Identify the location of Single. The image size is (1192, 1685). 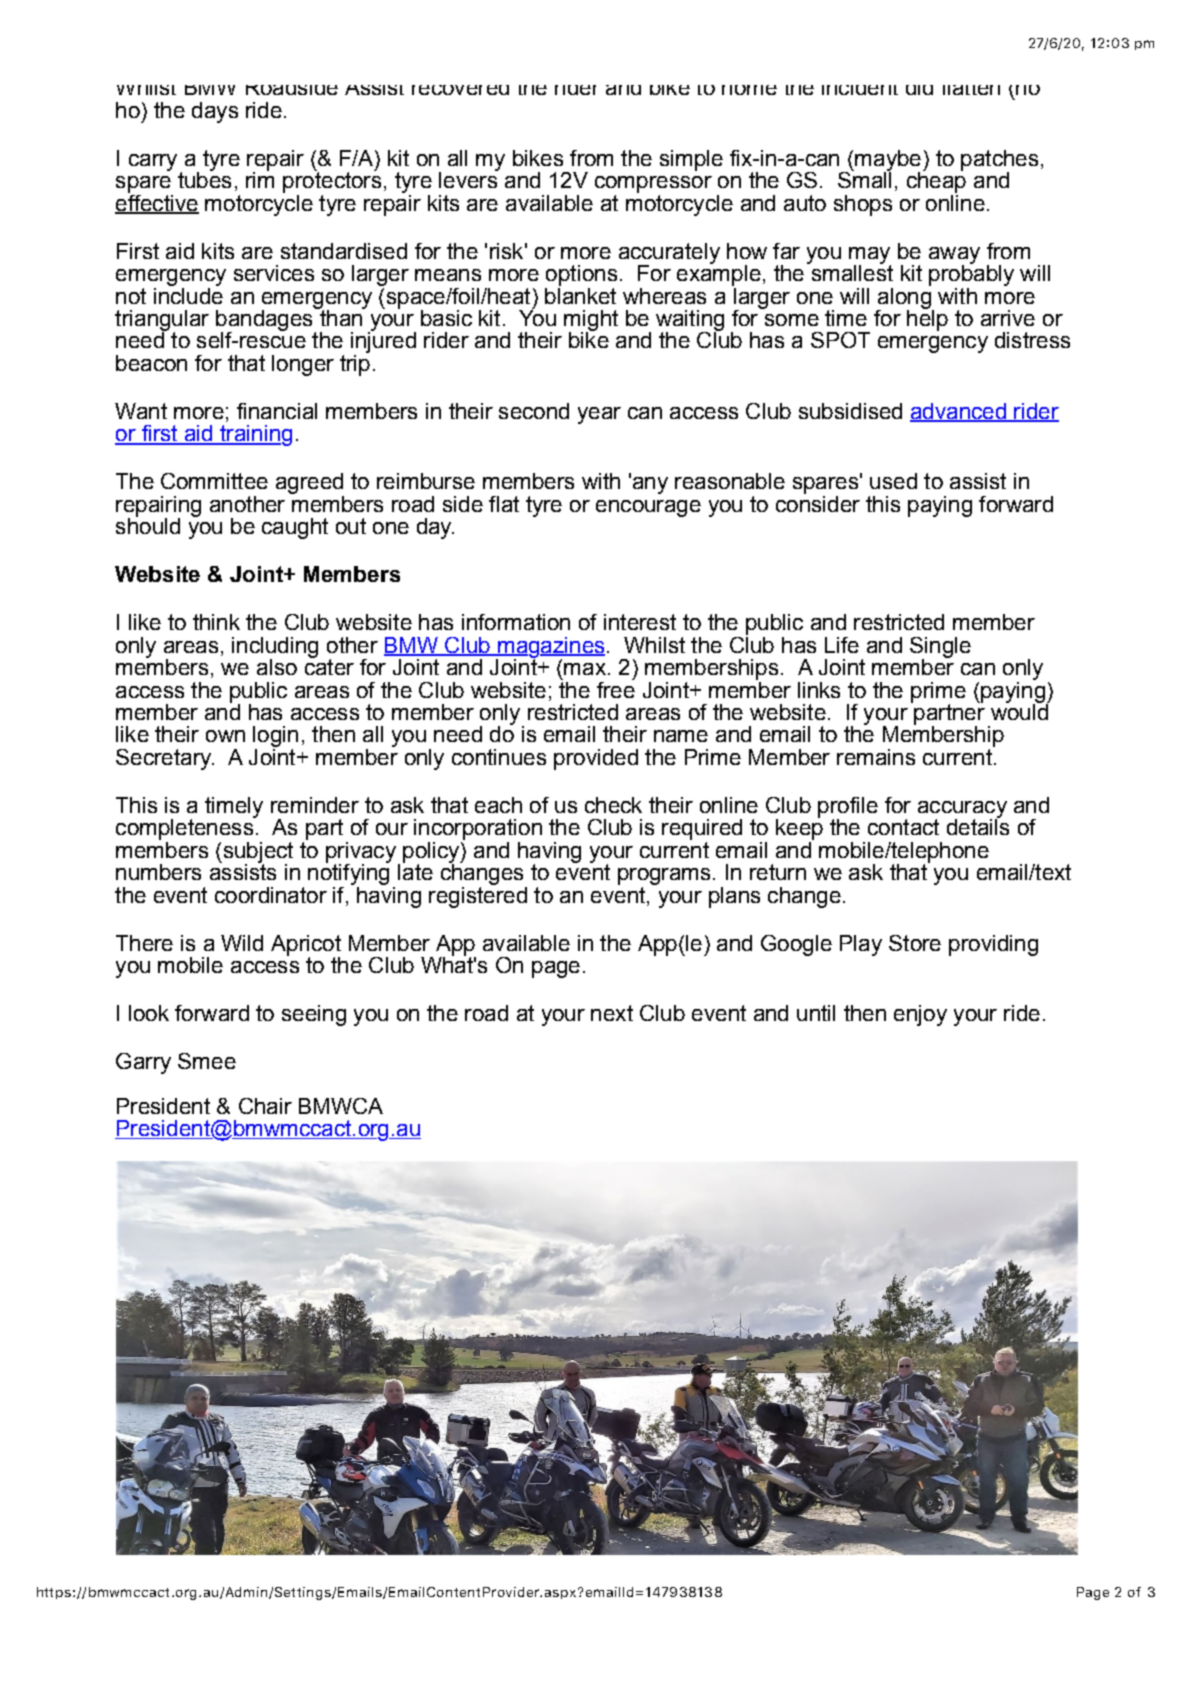
(940, 648).
